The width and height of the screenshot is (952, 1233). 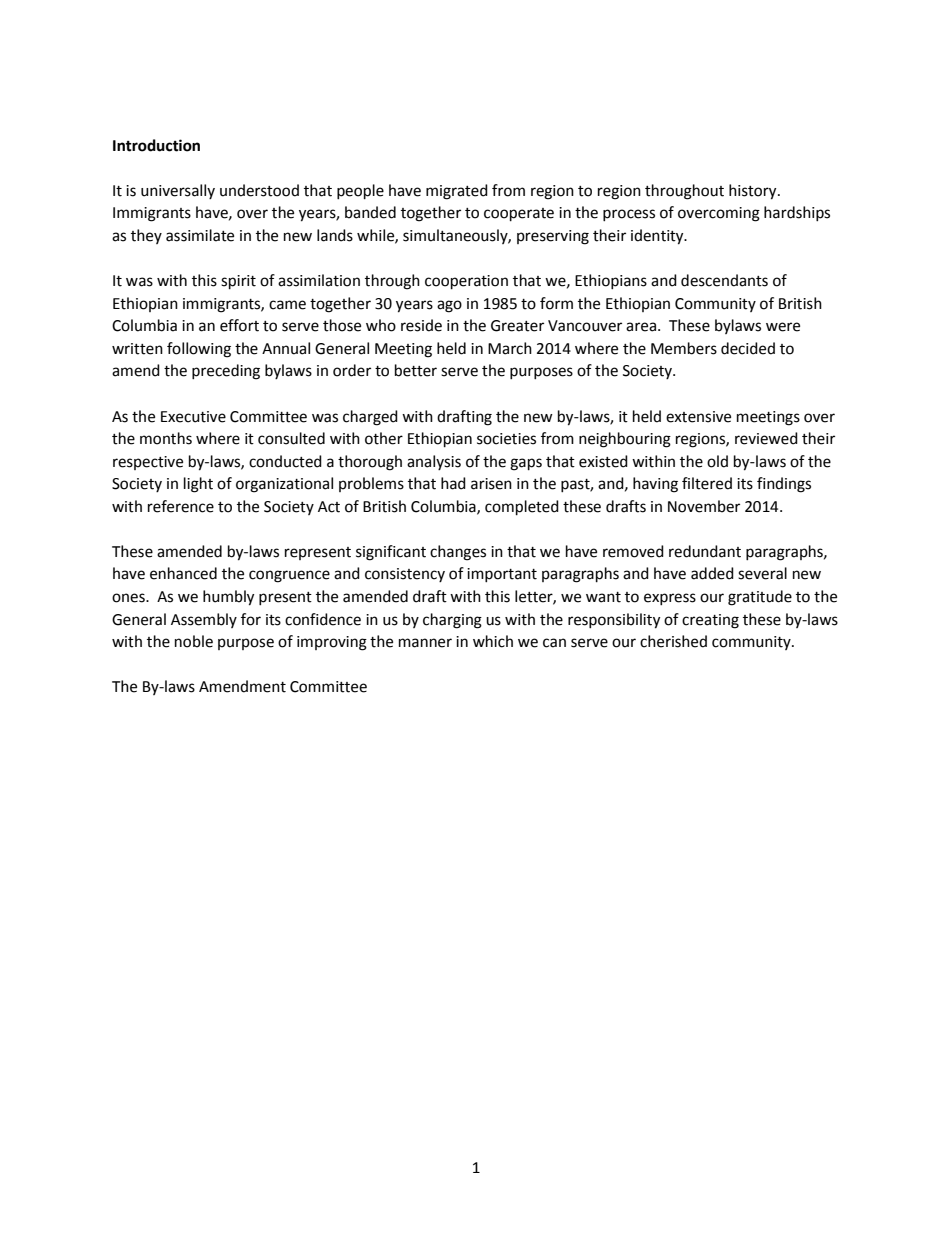 I want to click on reference, so click(x=181, y=506).
